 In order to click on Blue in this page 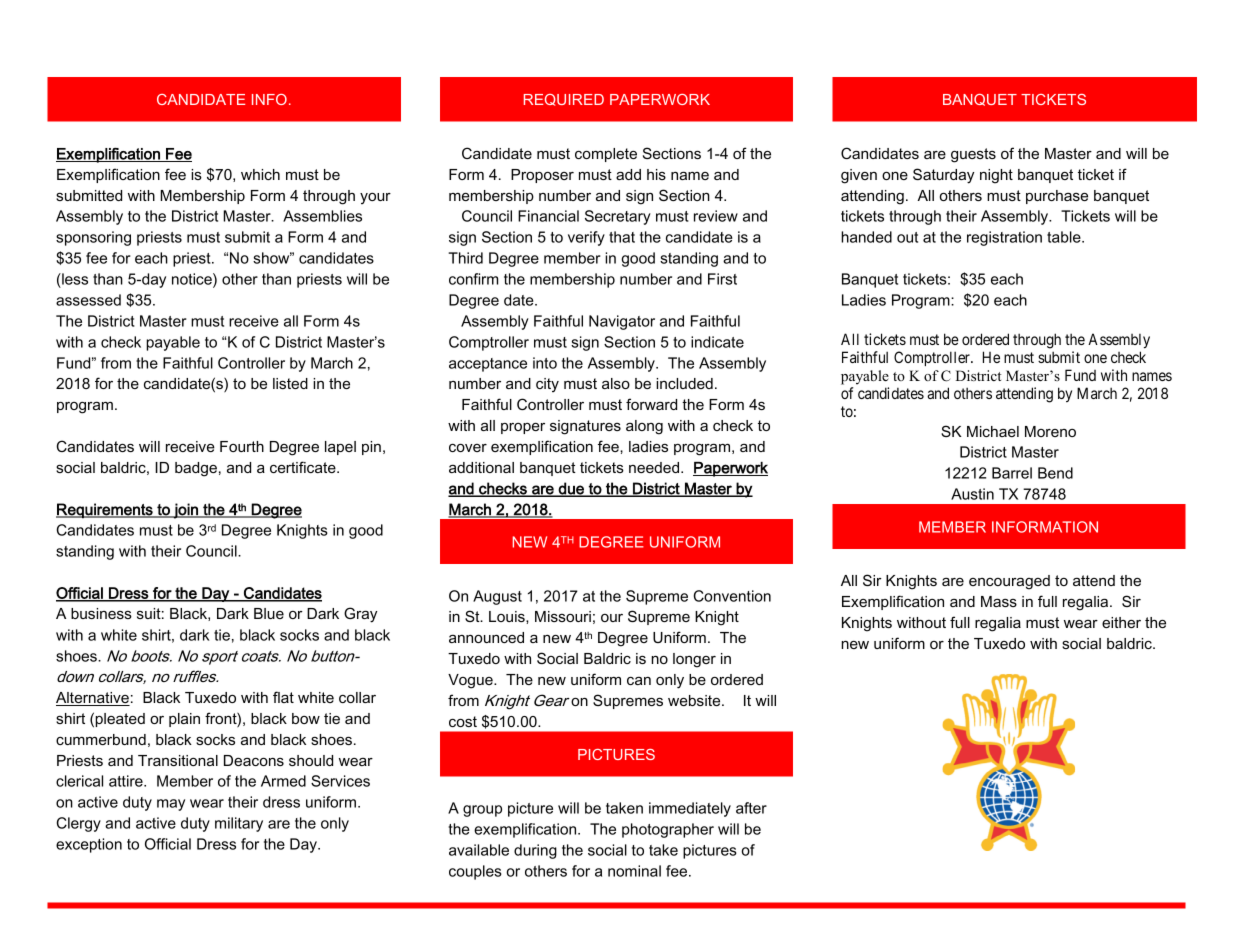, I will do `click(269, 613)`.
